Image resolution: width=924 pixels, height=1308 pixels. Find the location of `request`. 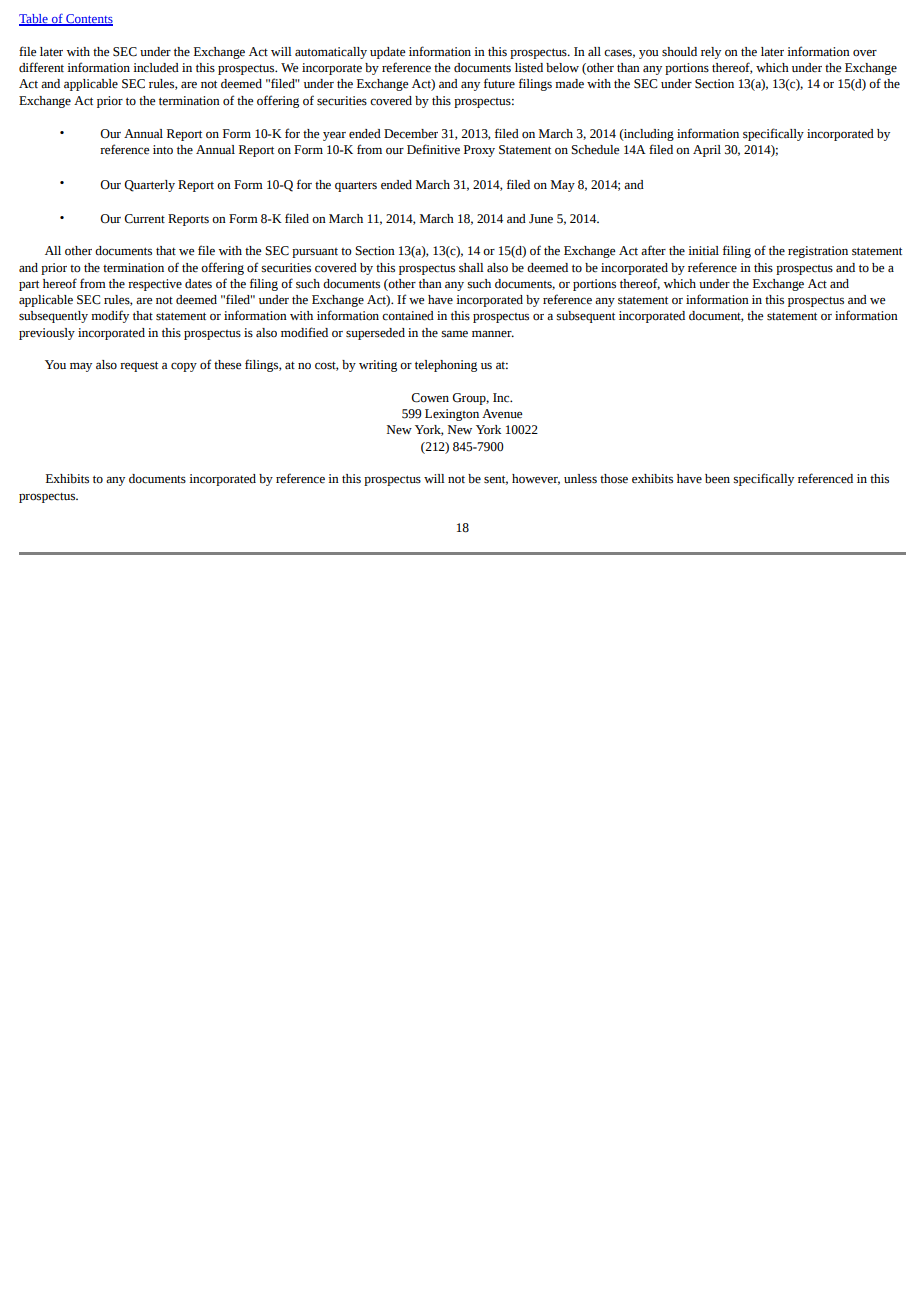

request is located at coordinates (139, 366).
